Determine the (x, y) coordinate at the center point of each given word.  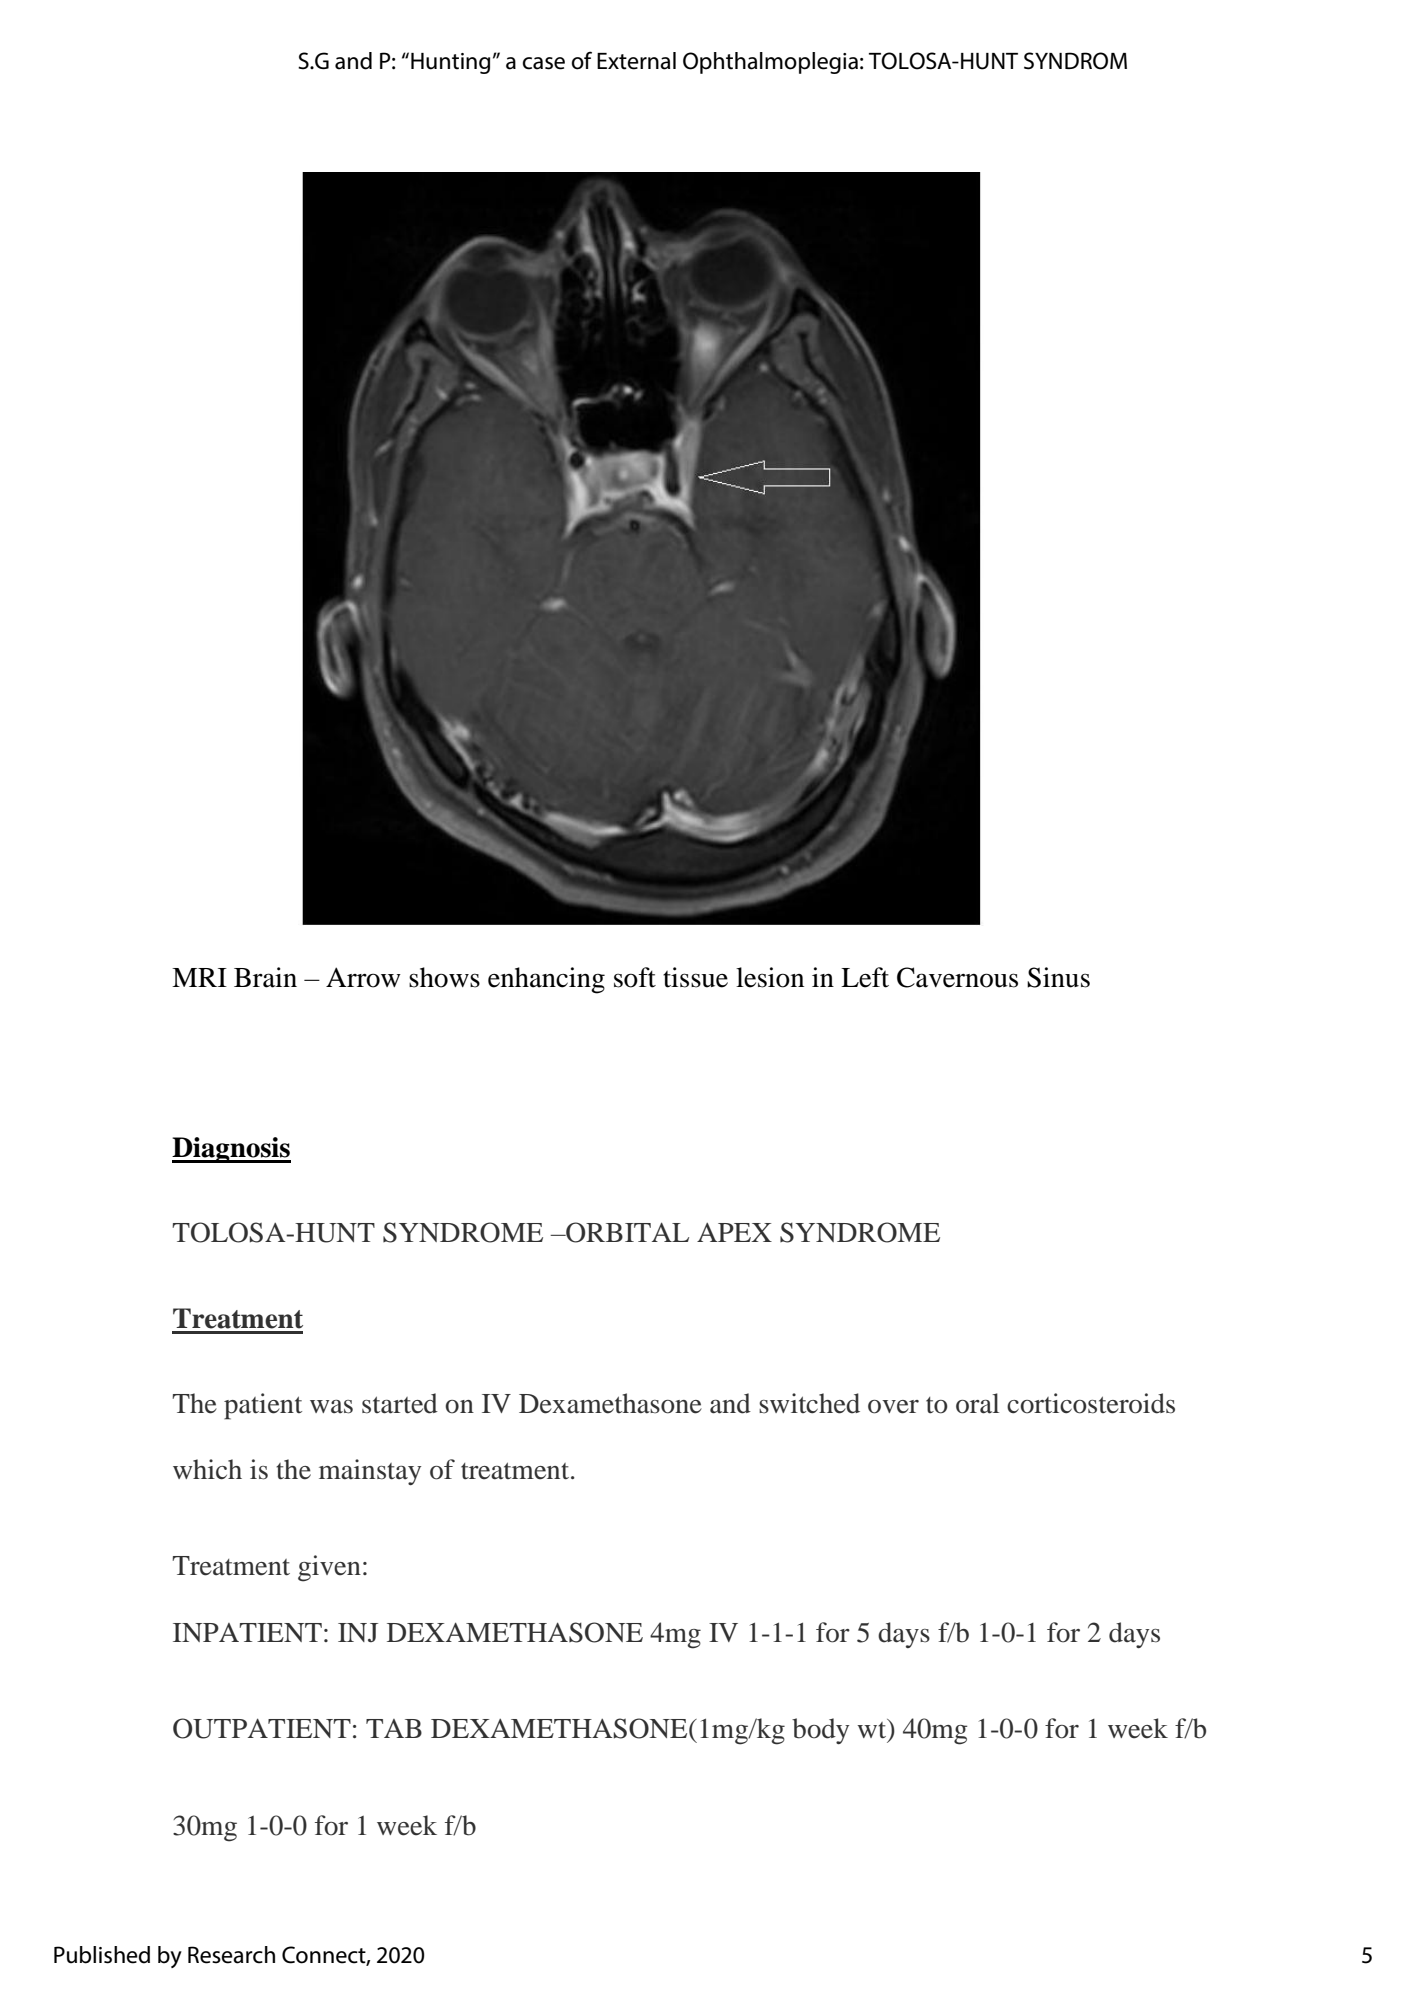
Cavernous (957, 977)
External (636, 61)
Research (231, 1955)
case (543, 63)
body (820, 1731)
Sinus (1058, 977)
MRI (199, 977)
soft (635, 977)
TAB (394, 1728)
